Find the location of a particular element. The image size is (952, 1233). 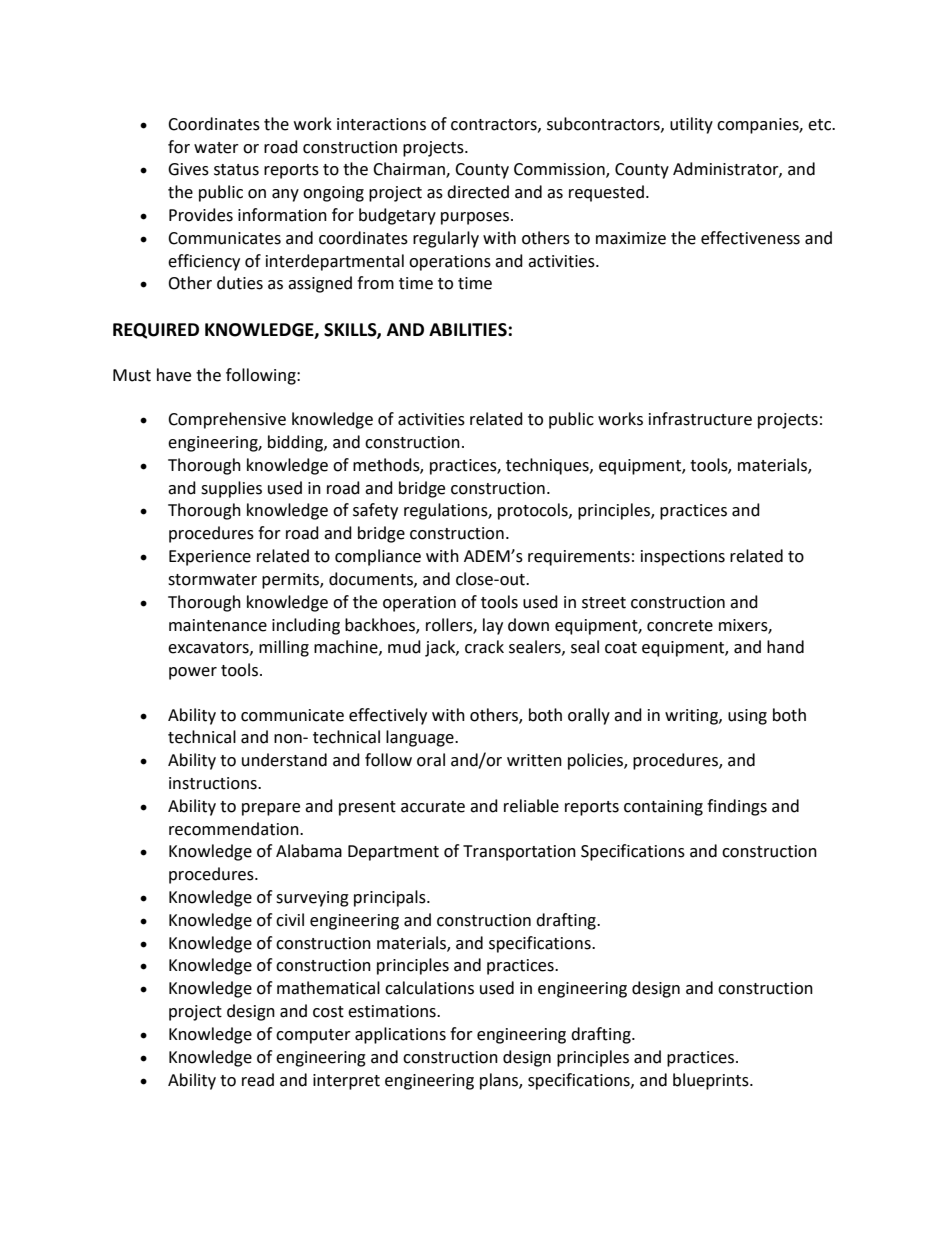

protocols is located at coordinates (534, 511).
